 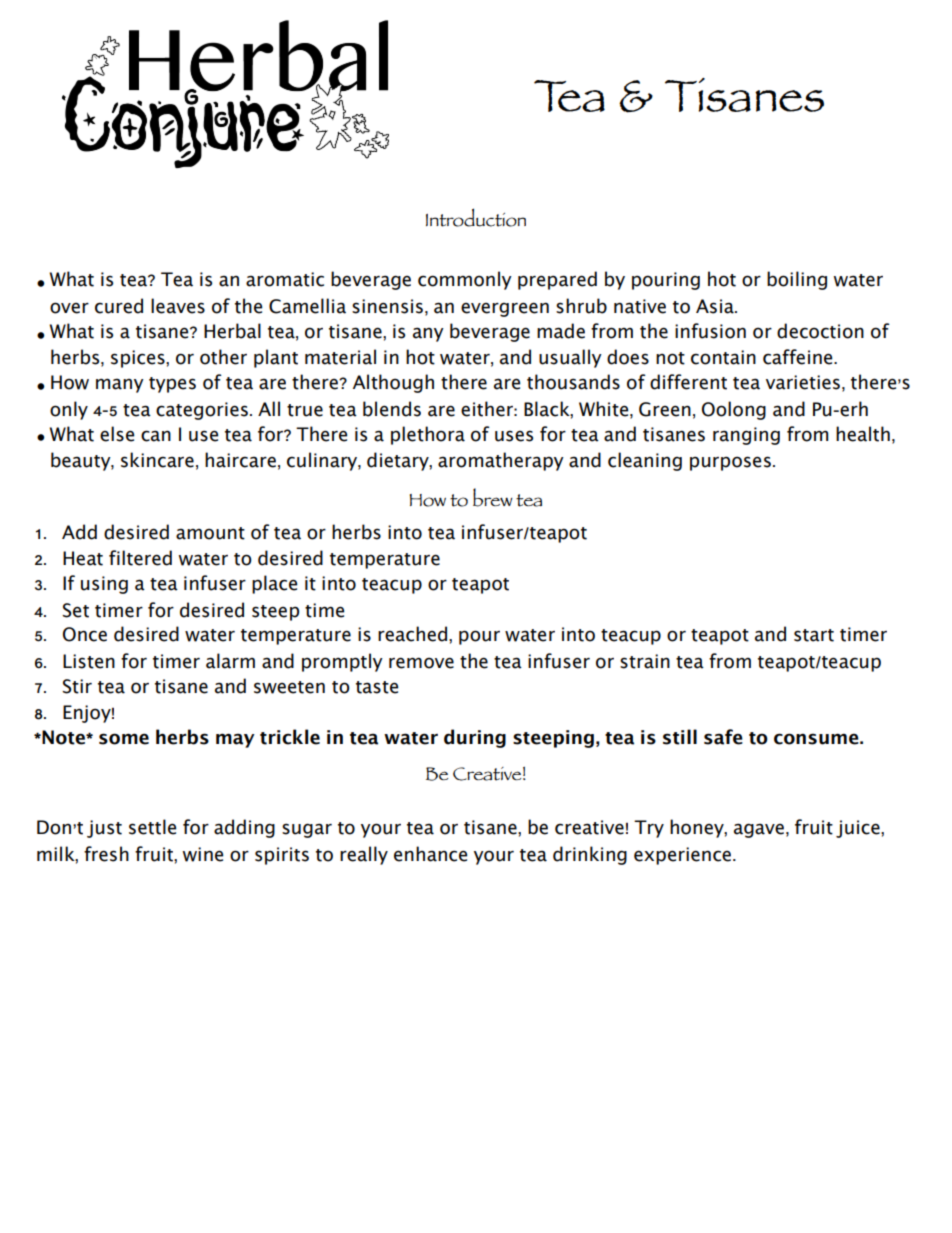 What do you see at coordinates (172, 385) in the screenshot?
I see `types` at bounding box center [172, 385].
